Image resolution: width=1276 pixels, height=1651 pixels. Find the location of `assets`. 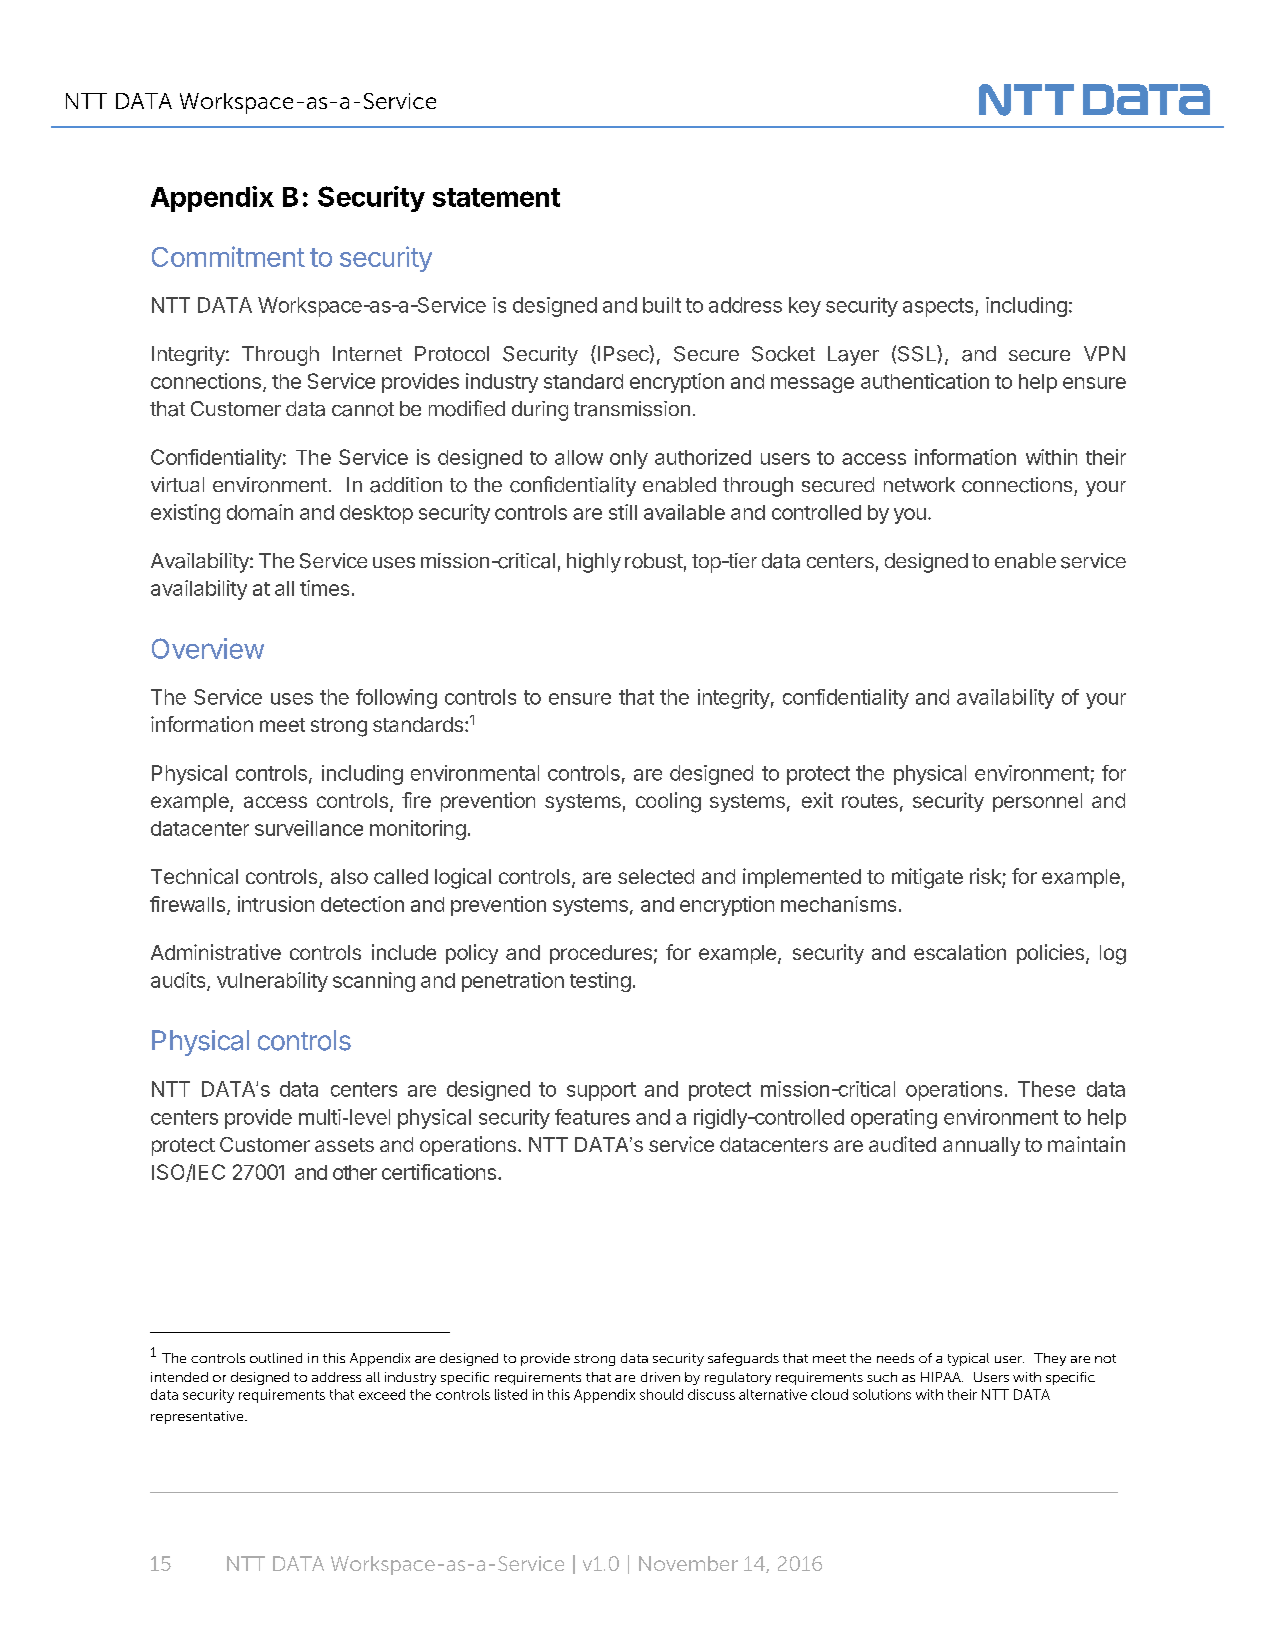

assets is located at coordinates (344, 1145).
